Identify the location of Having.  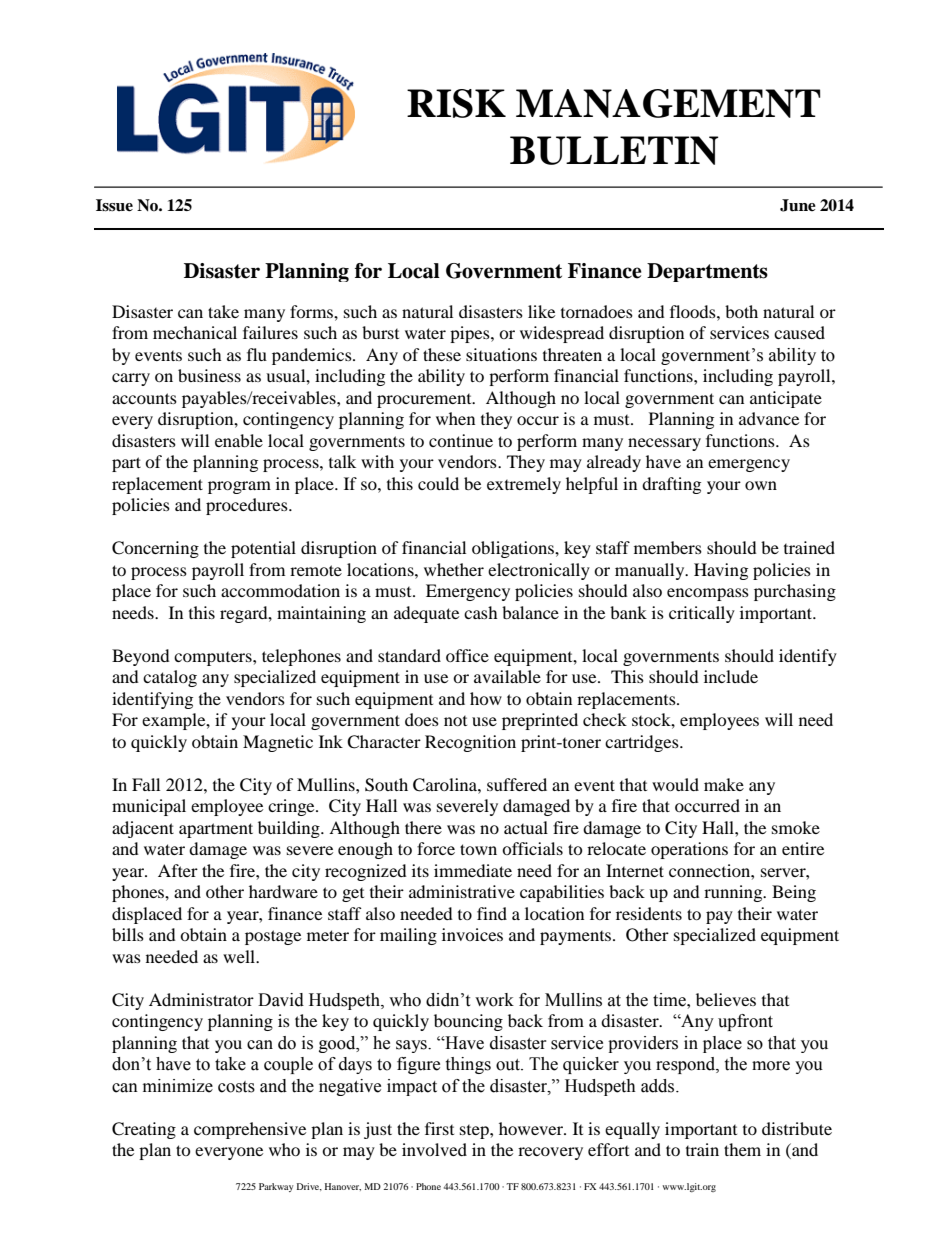
(721, 571).
